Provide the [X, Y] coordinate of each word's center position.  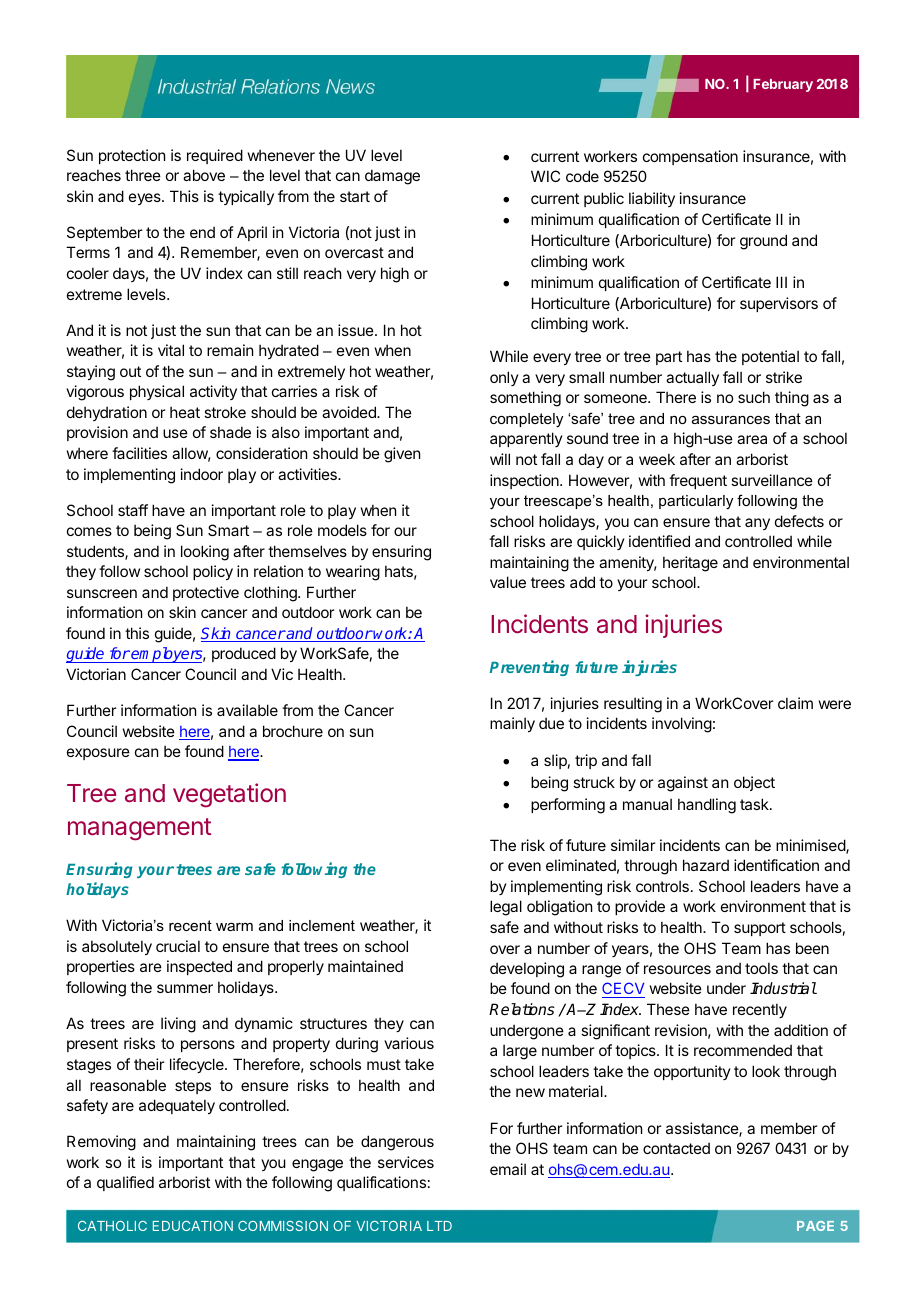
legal [506, 908]
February [783, 85]
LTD [439, 1226]
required [215, 156]
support [760, 929]
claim [795, 703]
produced [244, 654]
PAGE [815, 1226]
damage [392, 177]
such [754, 397]
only [504, 378]
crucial [178, 946]
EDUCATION [193, 1226]
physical [157, 392]
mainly [512, 724]
